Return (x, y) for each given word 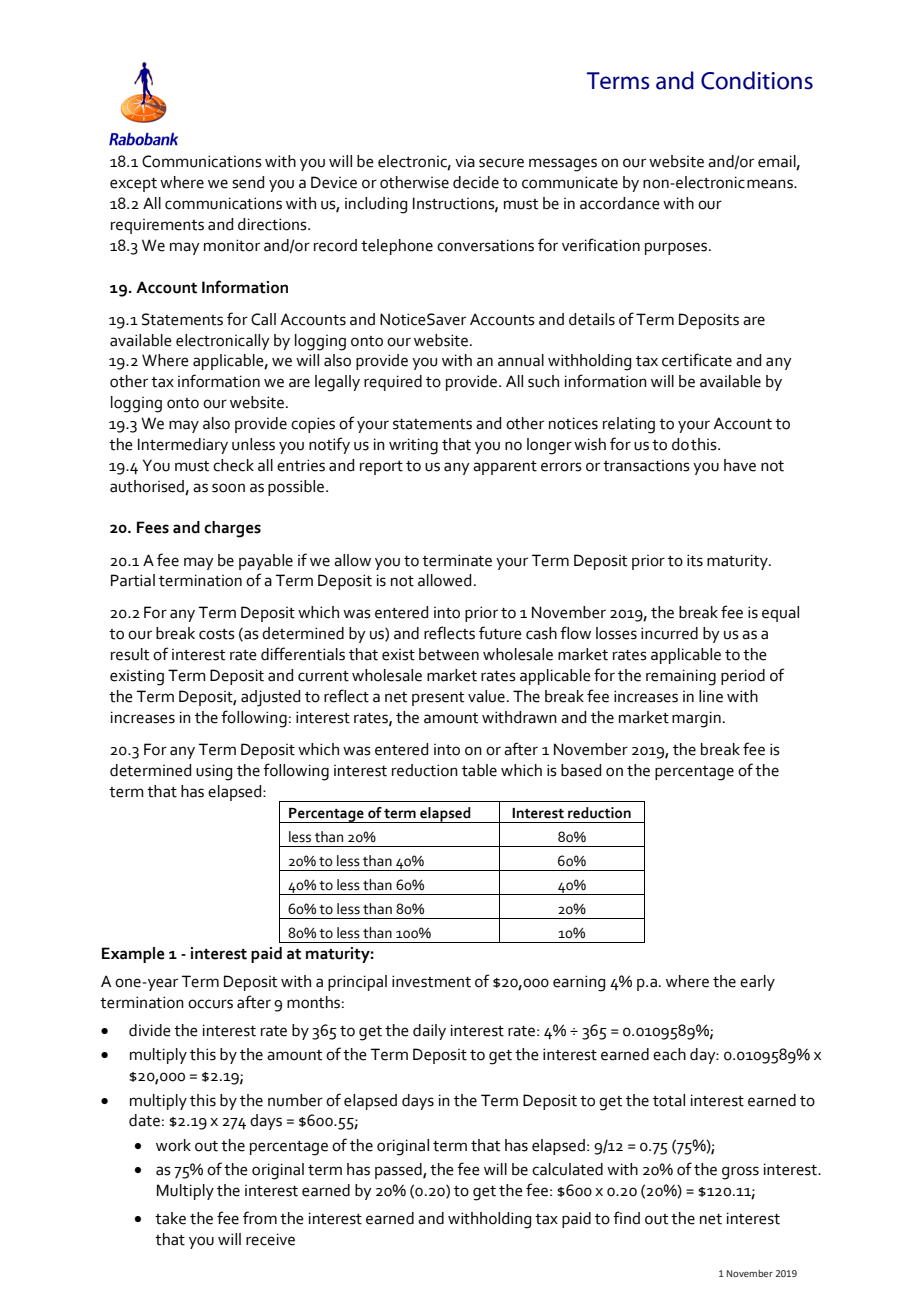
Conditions (757, 80)
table (479, 770)
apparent (505, 468)
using (214, 772)
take (170, 1218)
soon (228, 488)
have (740, 465)
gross (740, 1173)
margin (696, 719)
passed (399, 1171)
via (465, 162)
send (248, 182)
